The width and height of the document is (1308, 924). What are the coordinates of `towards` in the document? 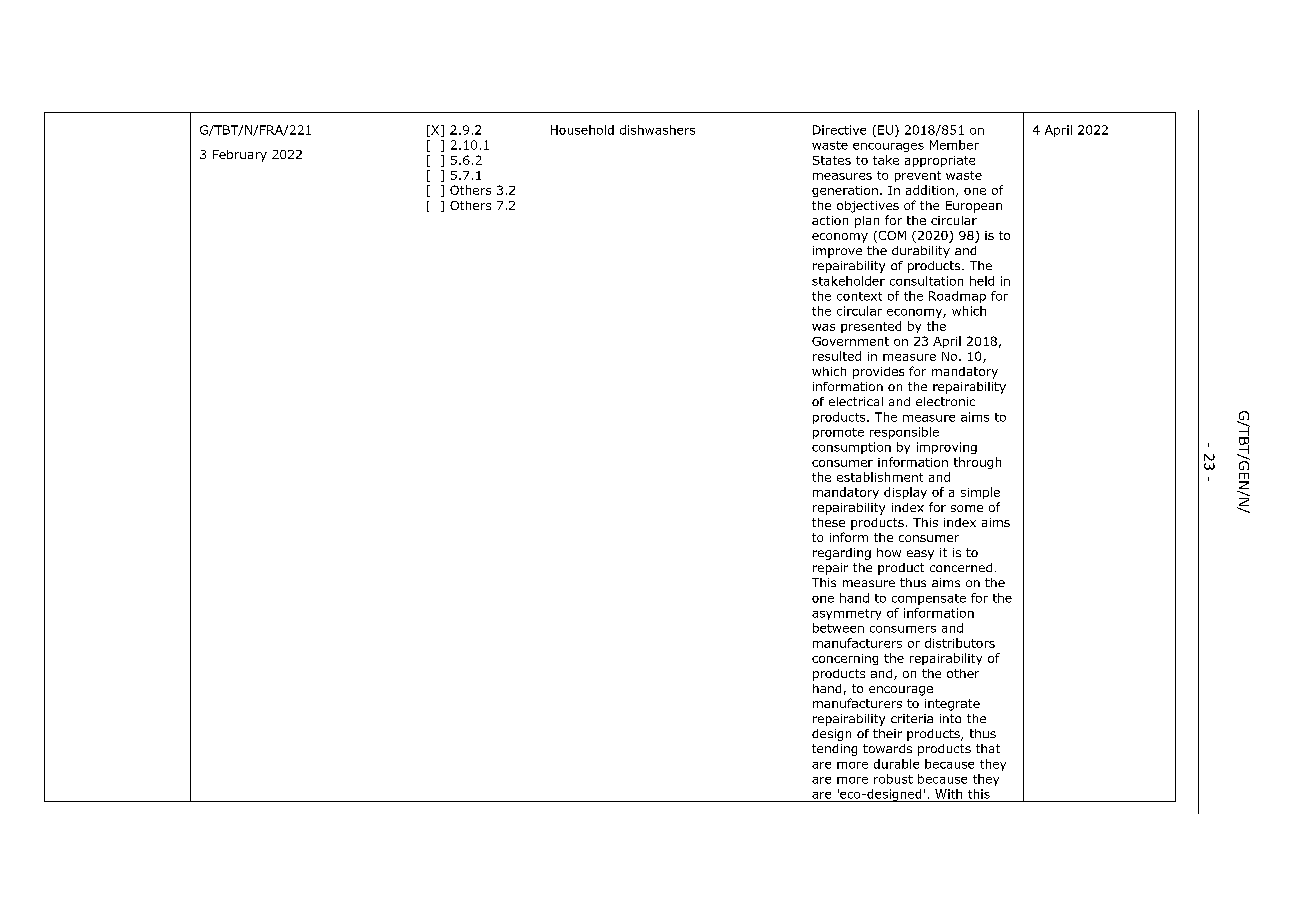 It's located at (887, 748).
